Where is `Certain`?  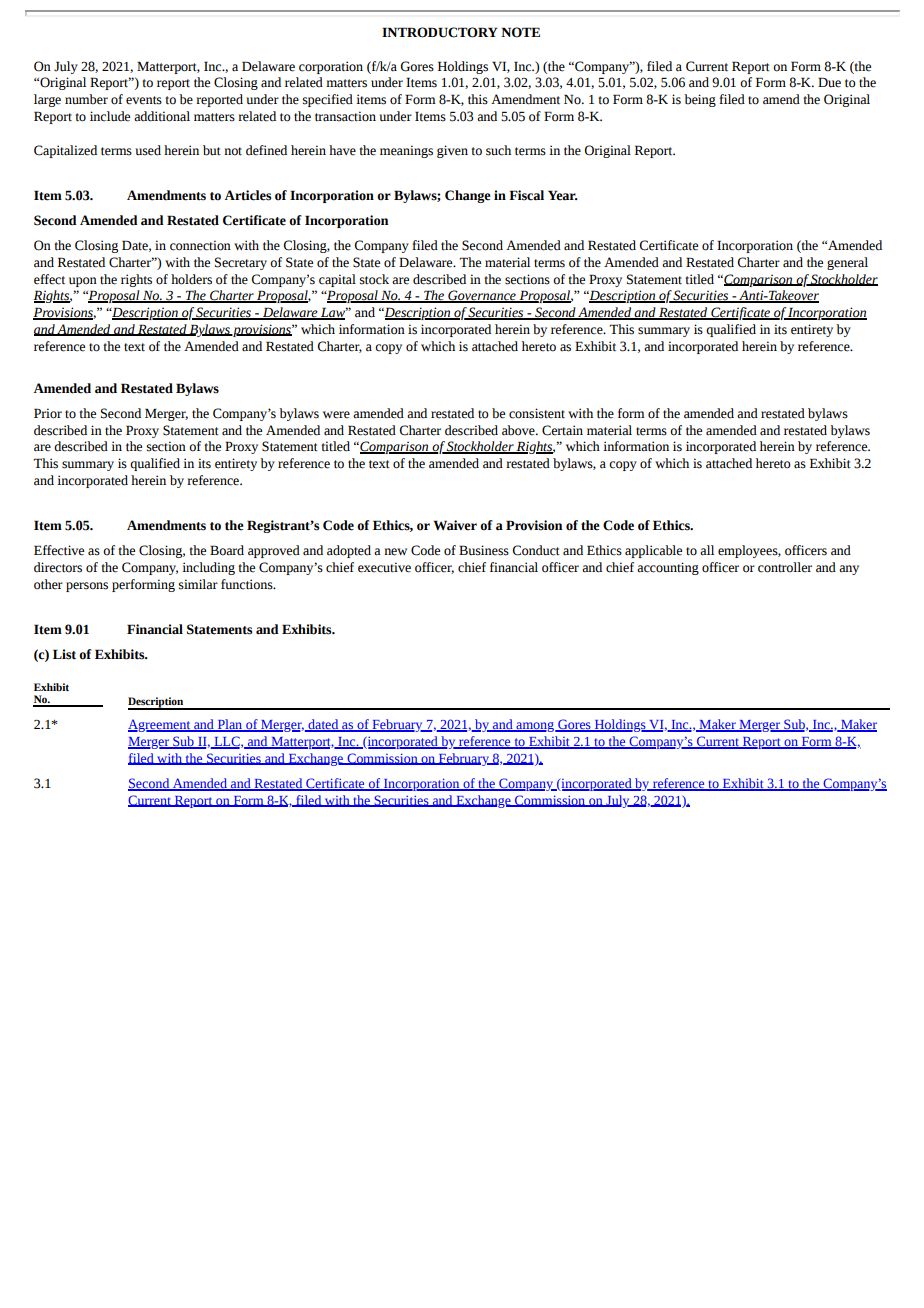
Certain is located at coordinates (562, 430).
